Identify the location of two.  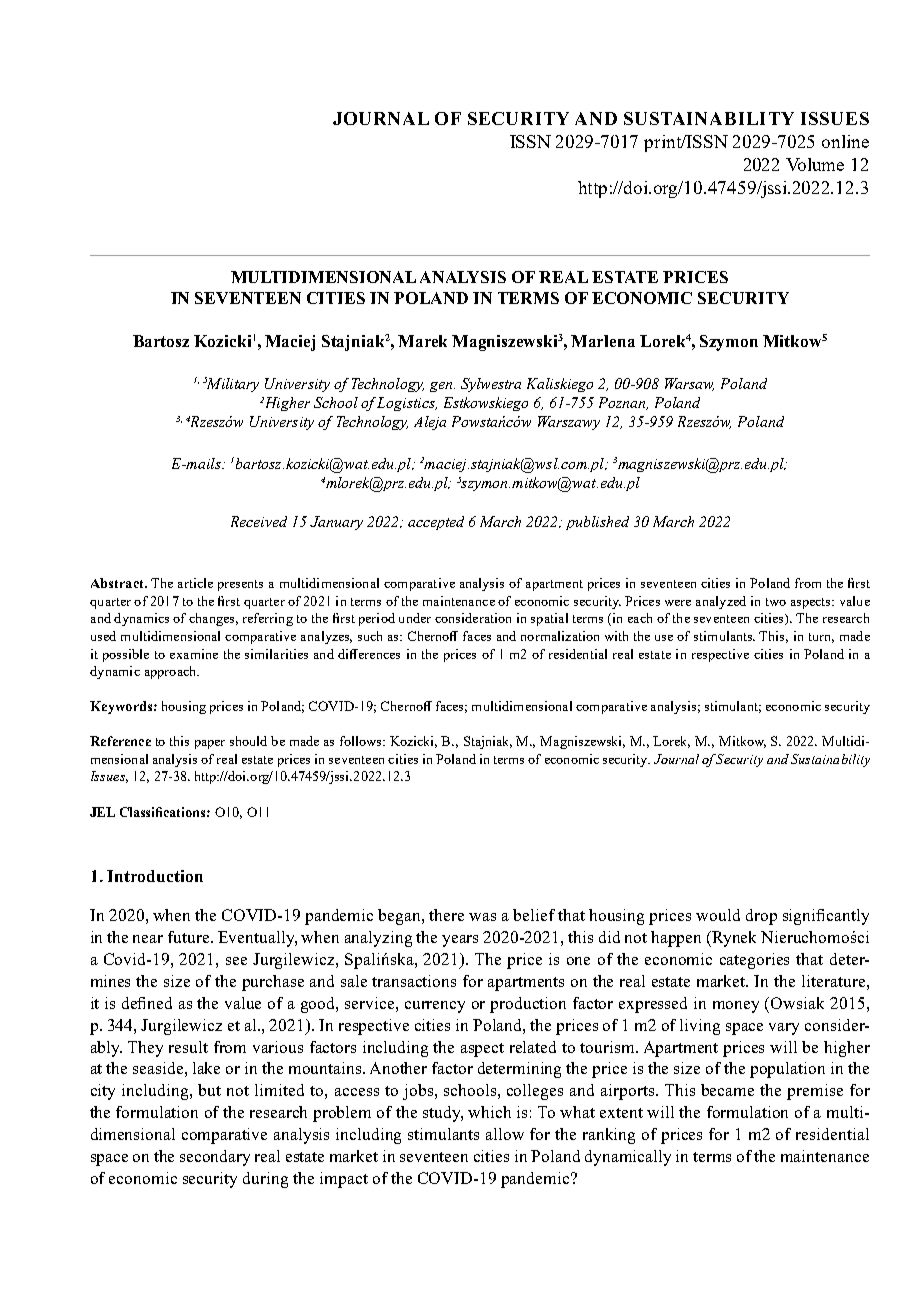
(776, 602).
